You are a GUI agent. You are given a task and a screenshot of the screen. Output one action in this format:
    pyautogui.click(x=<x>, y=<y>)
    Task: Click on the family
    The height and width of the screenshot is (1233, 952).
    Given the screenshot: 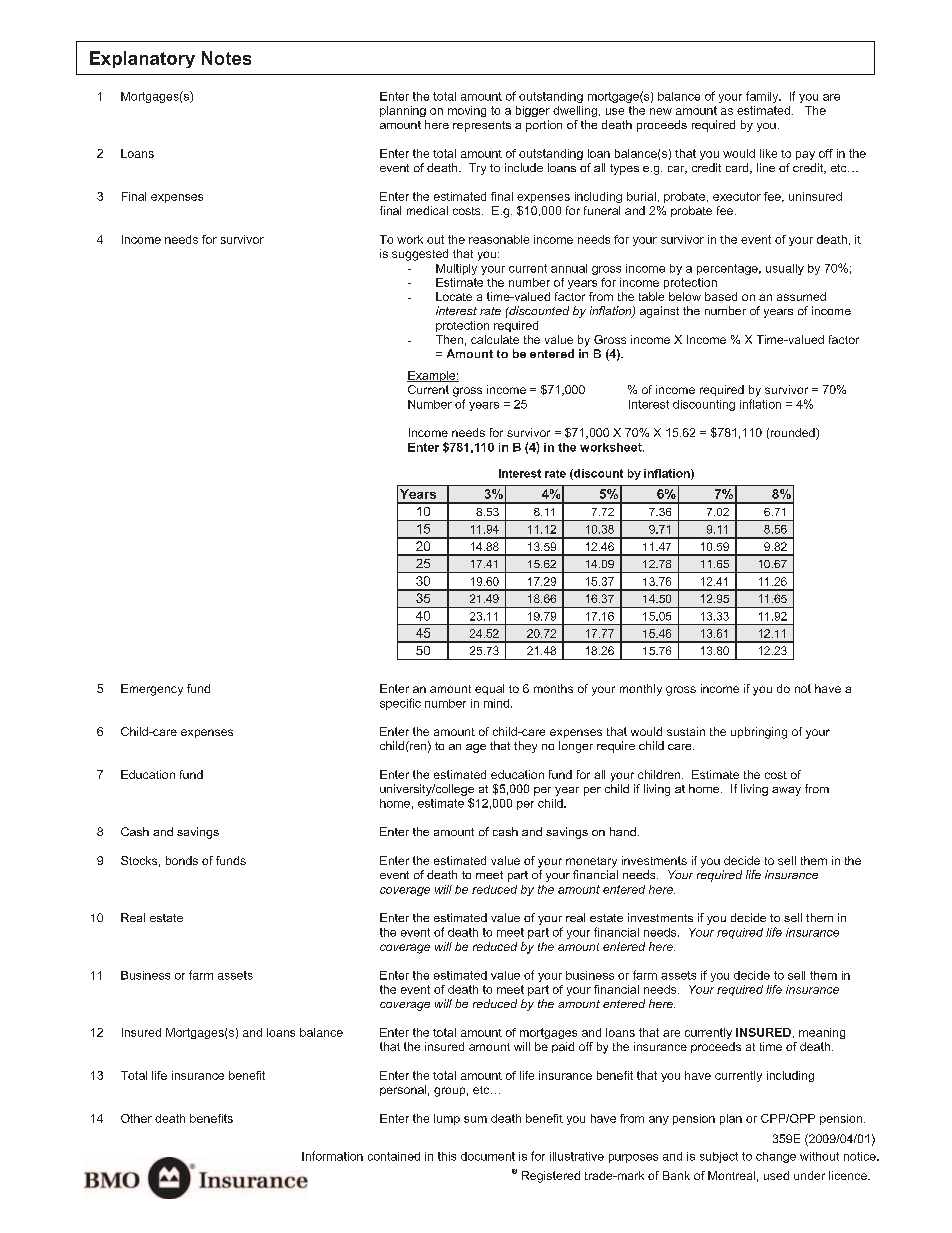 What is the action you would take?
    pyautogui.click(x=763, y=97)
